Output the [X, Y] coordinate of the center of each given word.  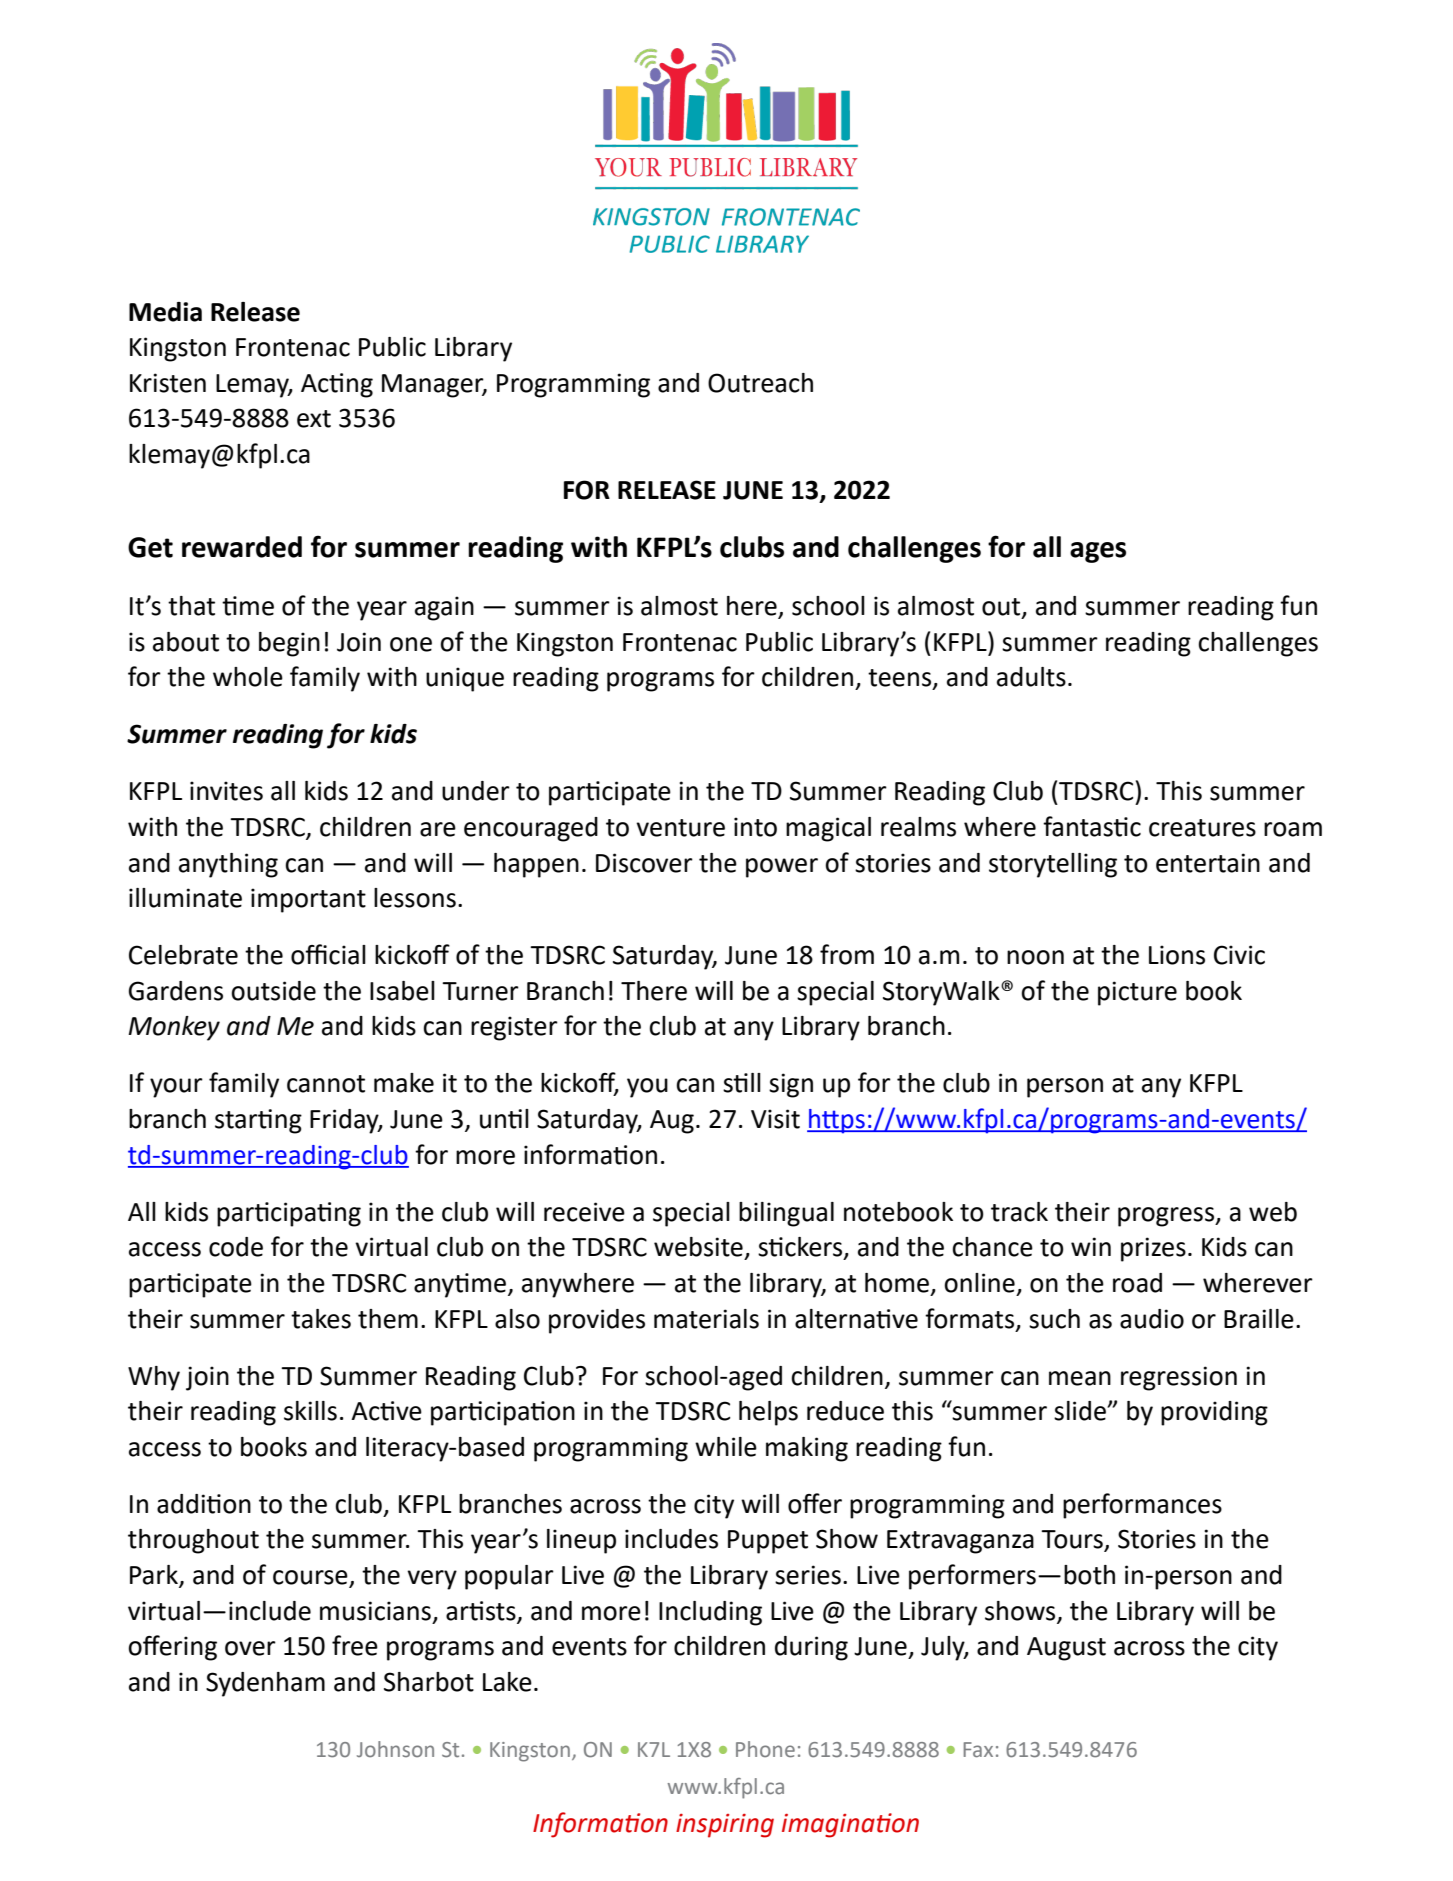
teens [901, 679]
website [698, 1247]
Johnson [395, 1749]
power [782, 868]
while [726, 1447]
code [236, 1247]
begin [289, 644]
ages [1098, 552]
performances [1142, 1506]
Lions [1177, 955]
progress [1167, 1217]
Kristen [168, 383]
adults [1031, 677]
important [308, 900]
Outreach [760, 383]
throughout [193, 1541]
